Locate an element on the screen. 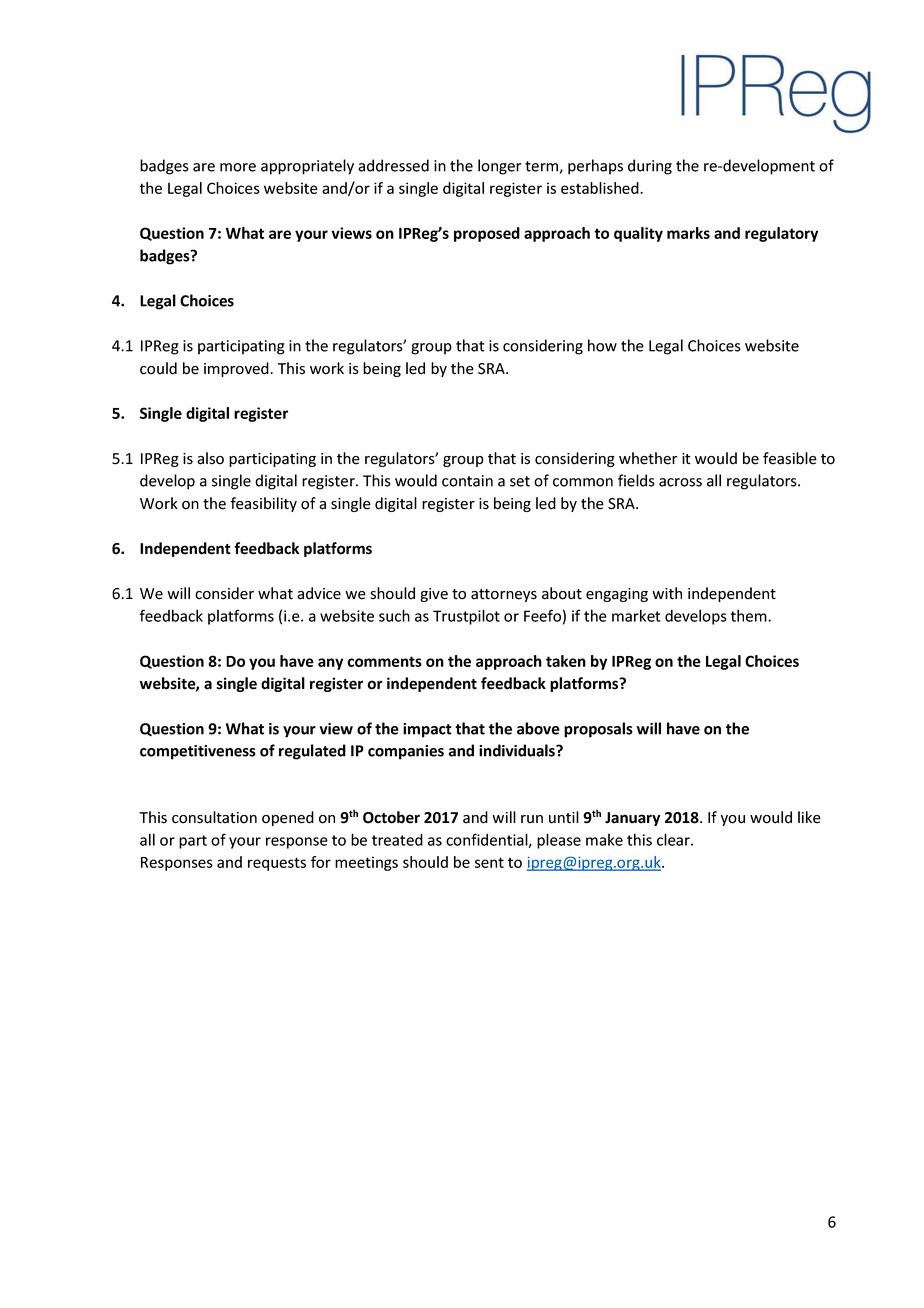 The image size is (924, 1308). during is located at coordinates (650, 167).
